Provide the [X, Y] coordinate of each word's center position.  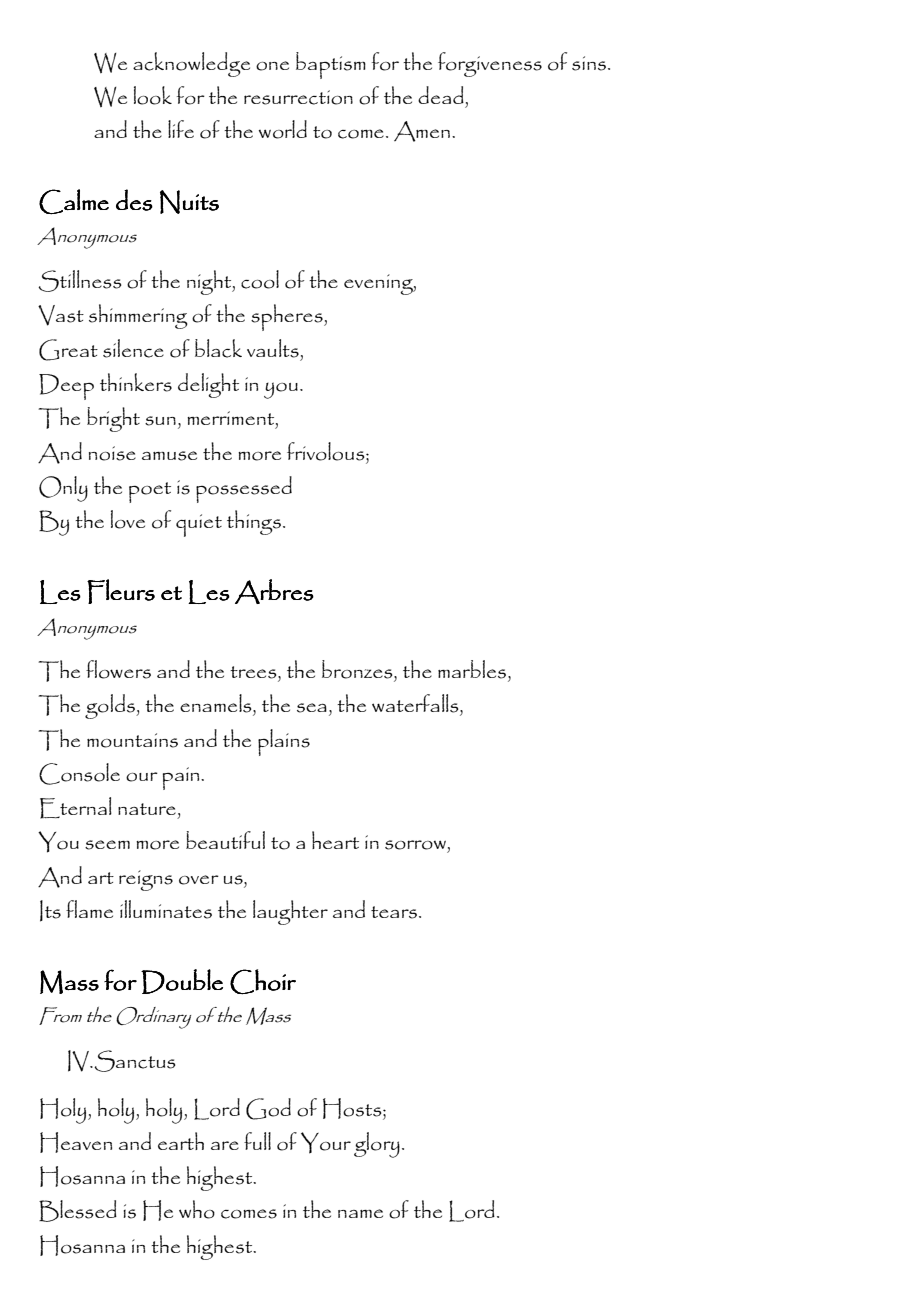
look [153, 95]
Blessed [78, 1211]
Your [326, 1143]
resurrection [298, 97]
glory [377, 1145]
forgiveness [490, 64]
